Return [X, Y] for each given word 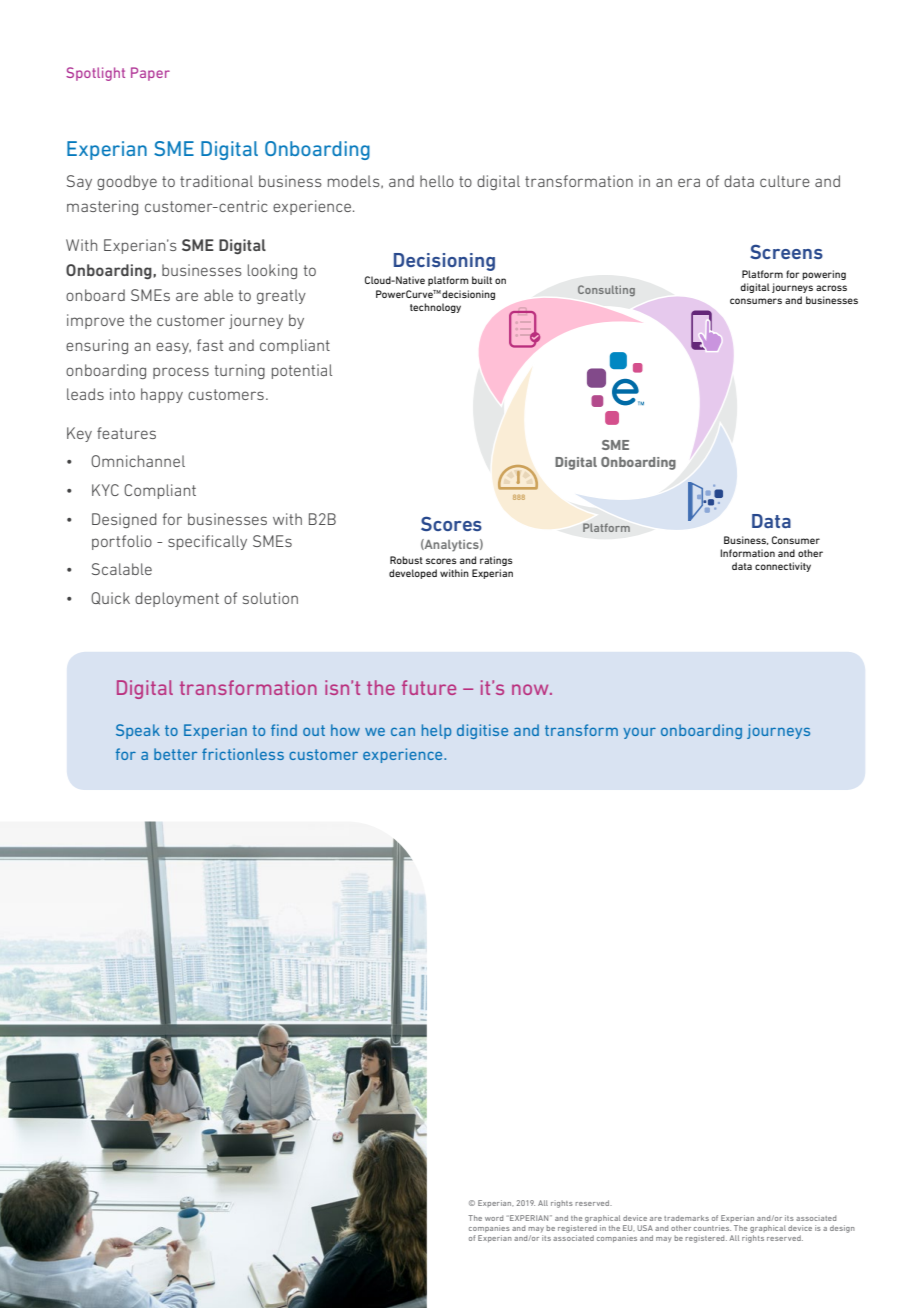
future [429, 687]
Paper [150, 74]
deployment [177, 599]
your [639, 733]
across [831, 288]
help [436, 731]
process [181, 373]
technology [435, 308]
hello [437, 181]
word [494, 1218]
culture [785, 181]
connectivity [783, 567]
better [175, 754]
